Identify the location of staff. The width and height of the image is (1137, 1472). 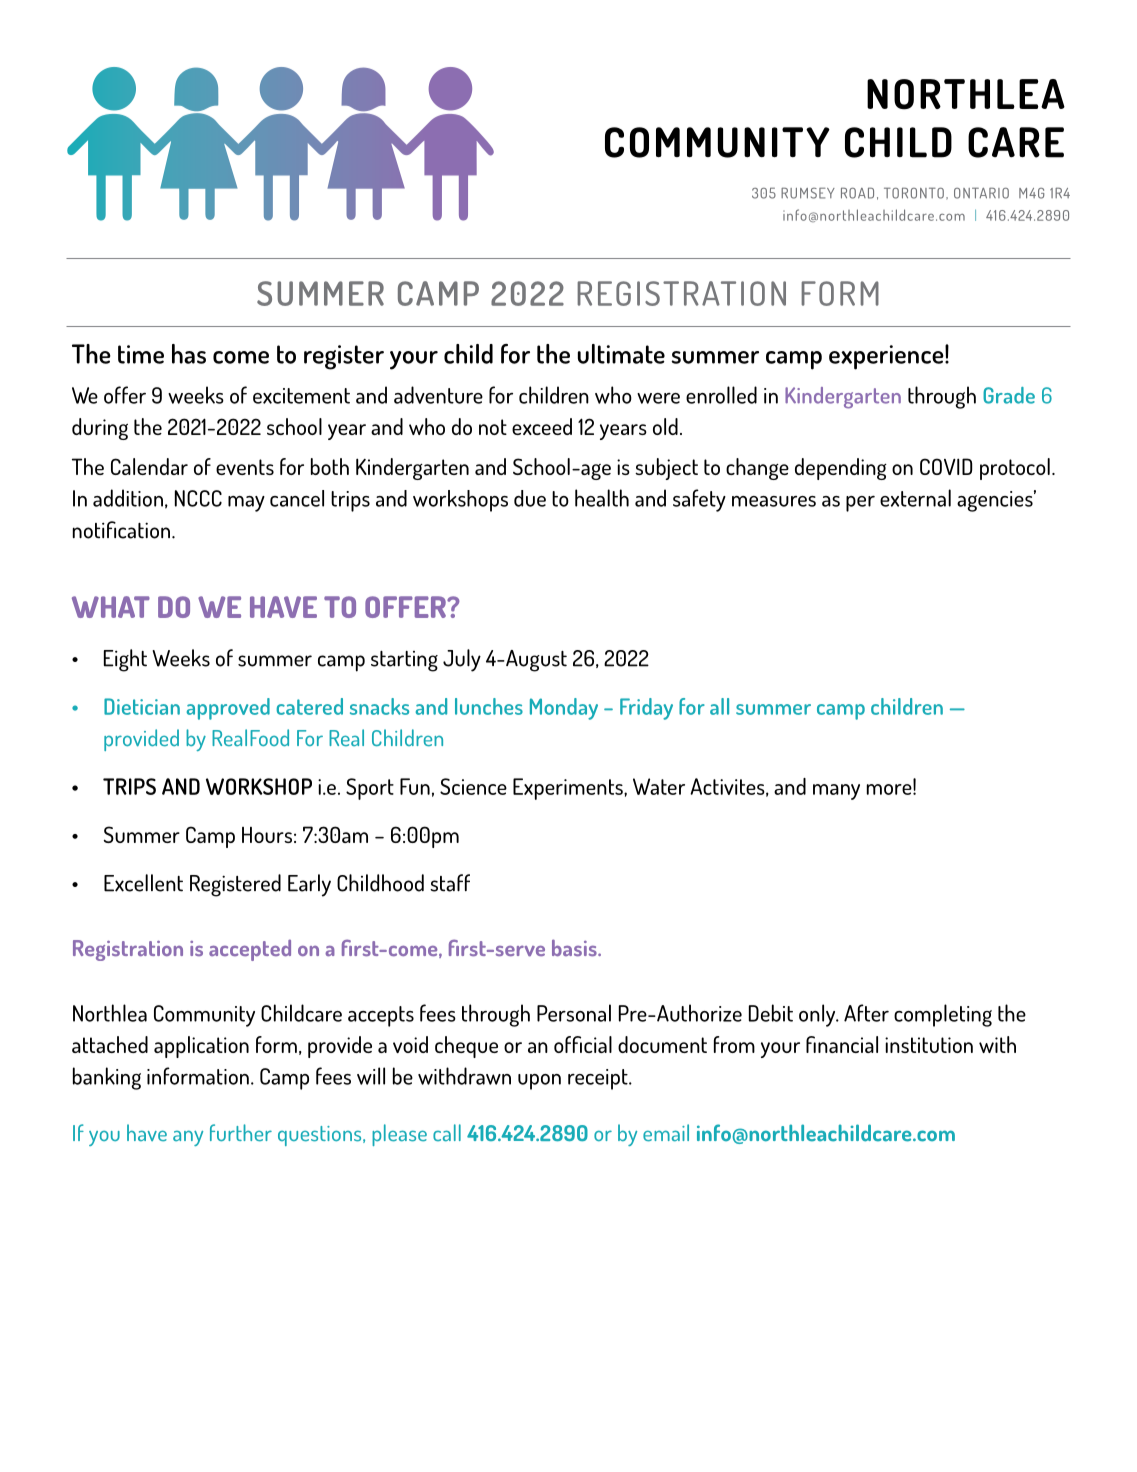
(450, 883).
